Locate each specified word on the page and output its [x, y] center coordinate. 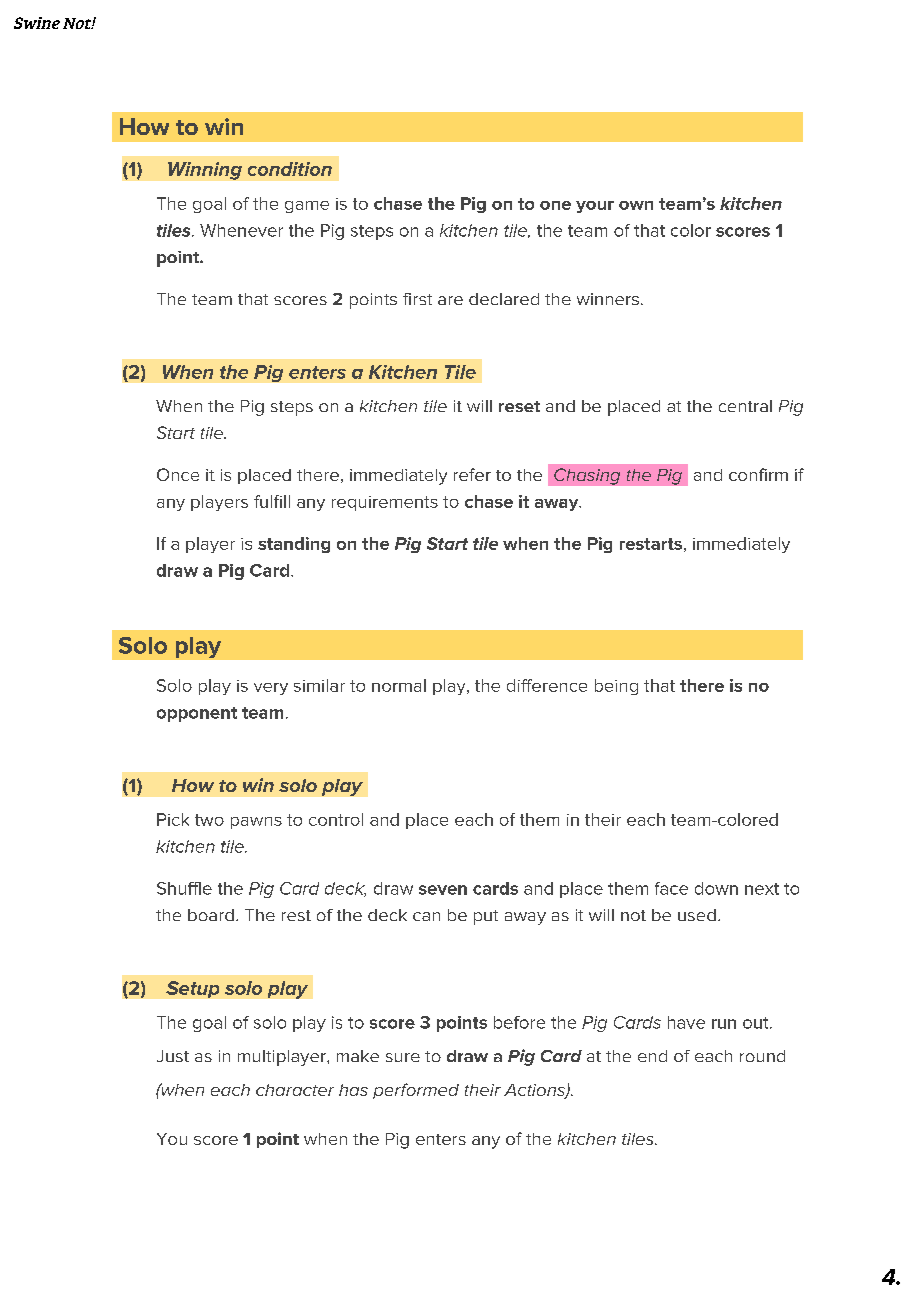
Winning [205, 171]
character [295, 1090]
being [616, 687]
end [652, 1056]
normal [399, 685]
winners [608, 299]
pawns [256, 823]
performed [416, 1091]
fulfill [272, 501]
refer [472, 474]
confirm [758, 474]
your [595, 207]
